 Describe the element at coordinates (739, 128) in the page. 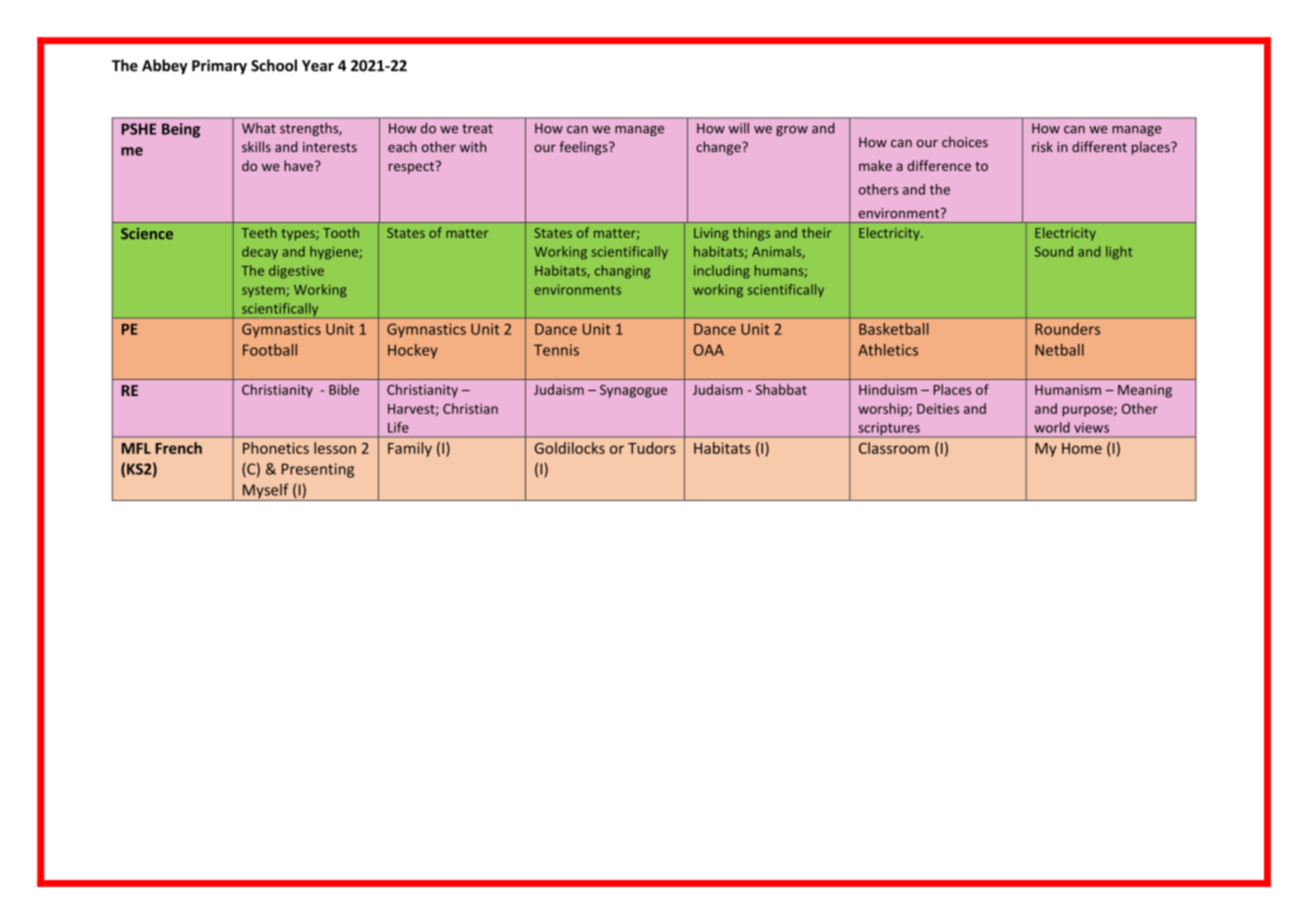

I see `will` at that location.
